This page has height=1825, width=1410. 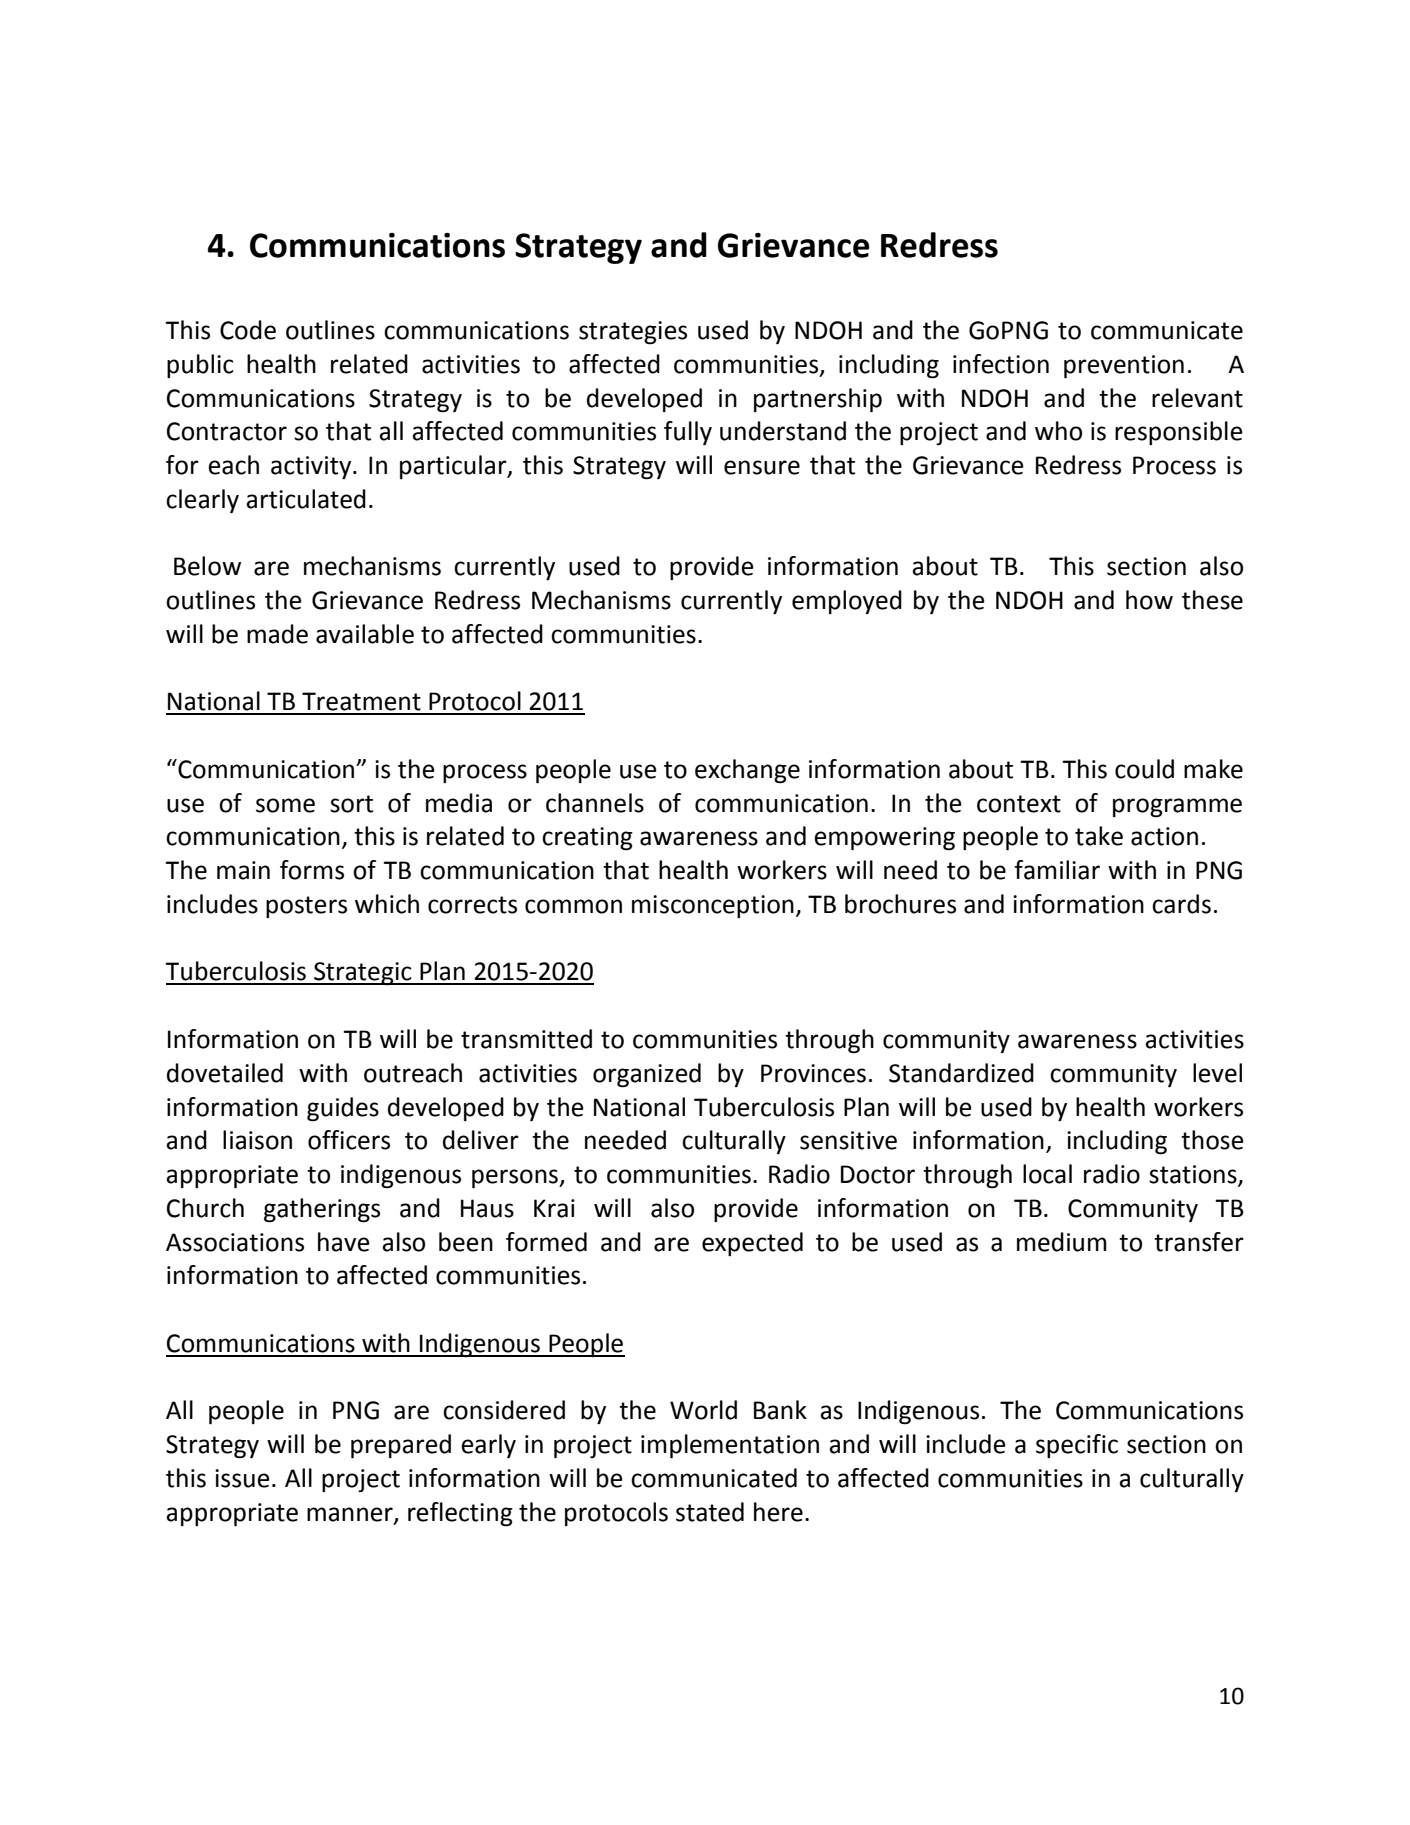 I want to click on organized, so click(x=647, y=1075).
